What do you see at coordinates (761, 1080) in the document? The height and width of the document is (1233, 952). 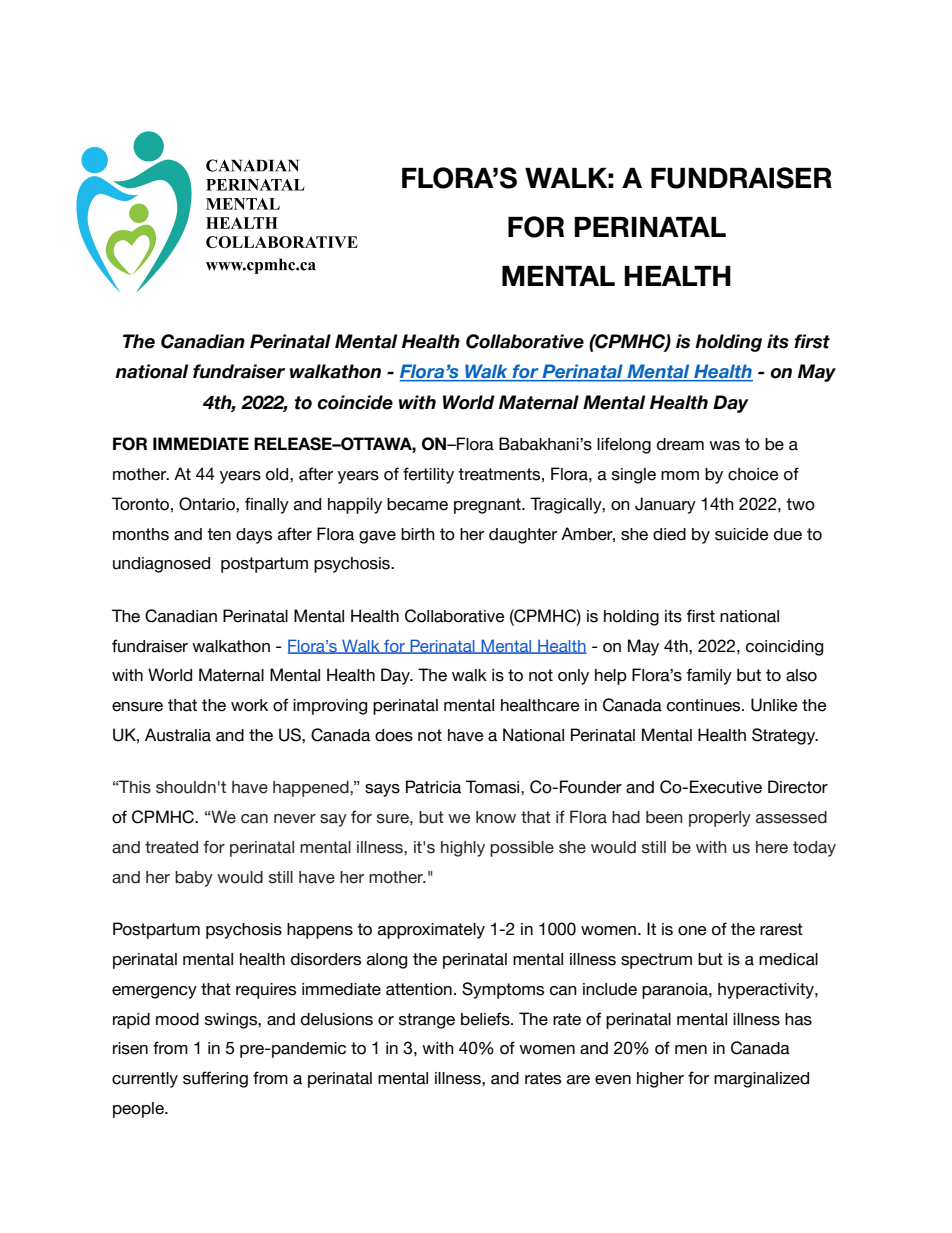 I see `marginalized` at bounding box center [761, 1080].
